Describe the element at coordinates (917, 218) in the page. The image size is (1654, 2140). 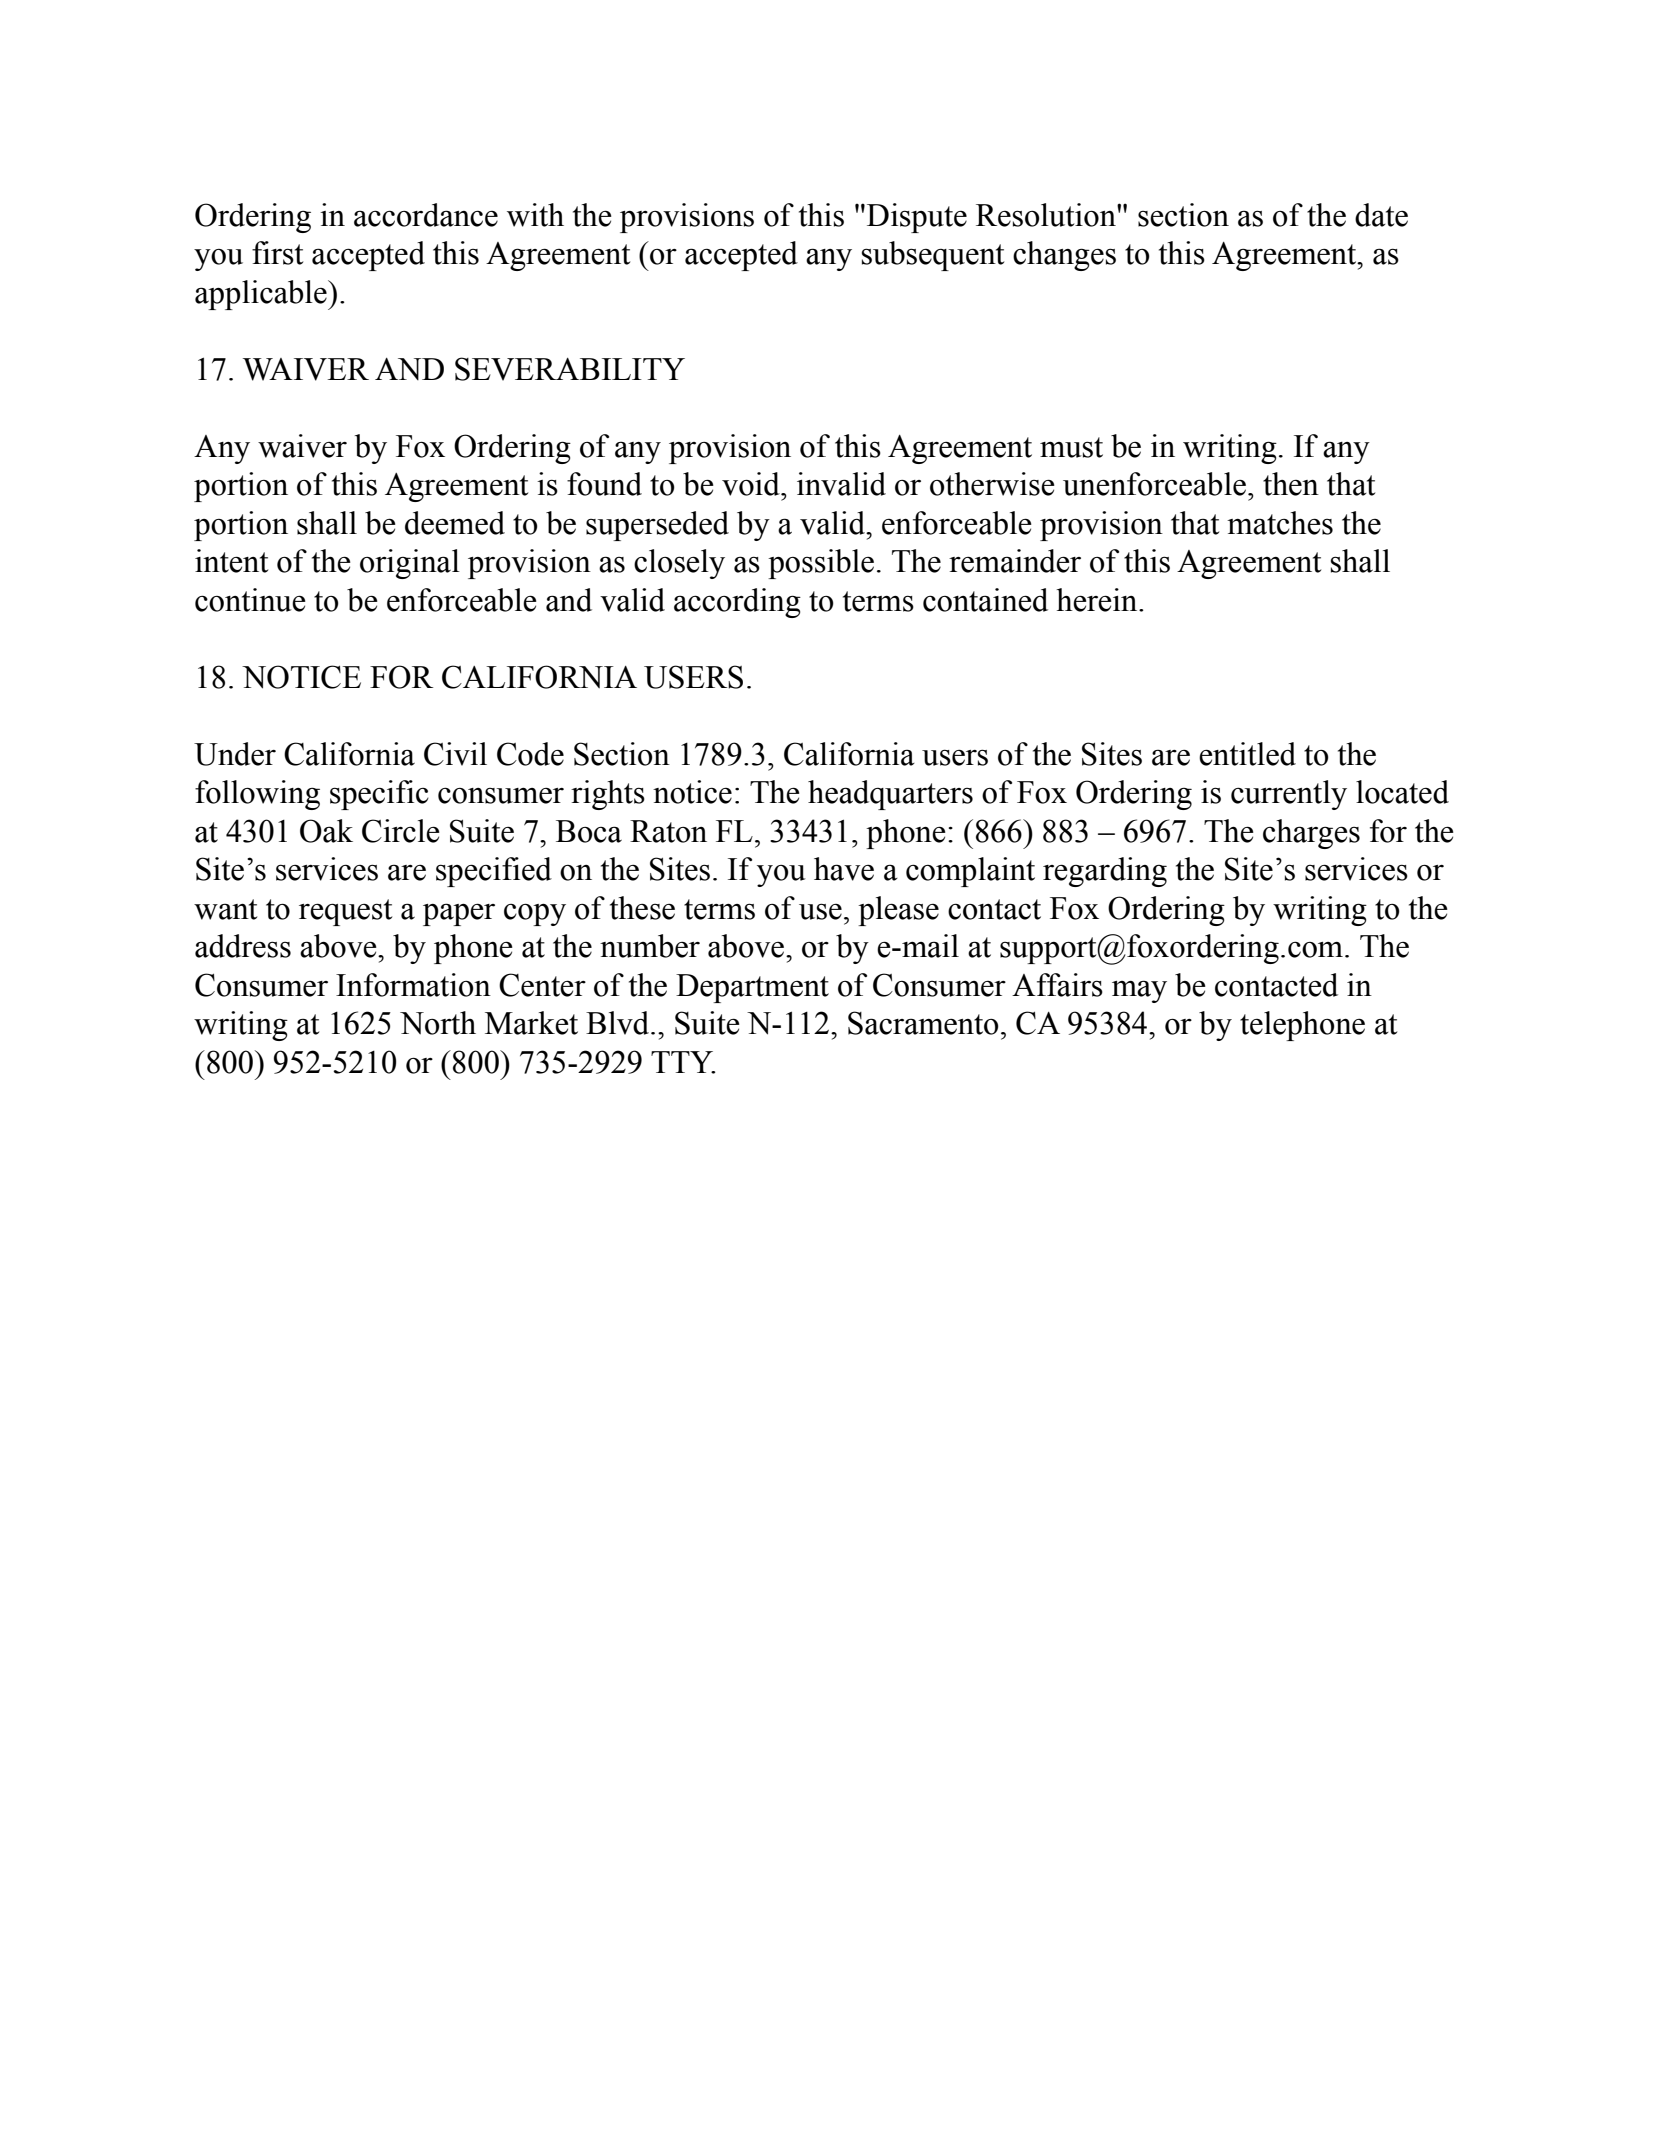
I see `Dispute` at that location.
